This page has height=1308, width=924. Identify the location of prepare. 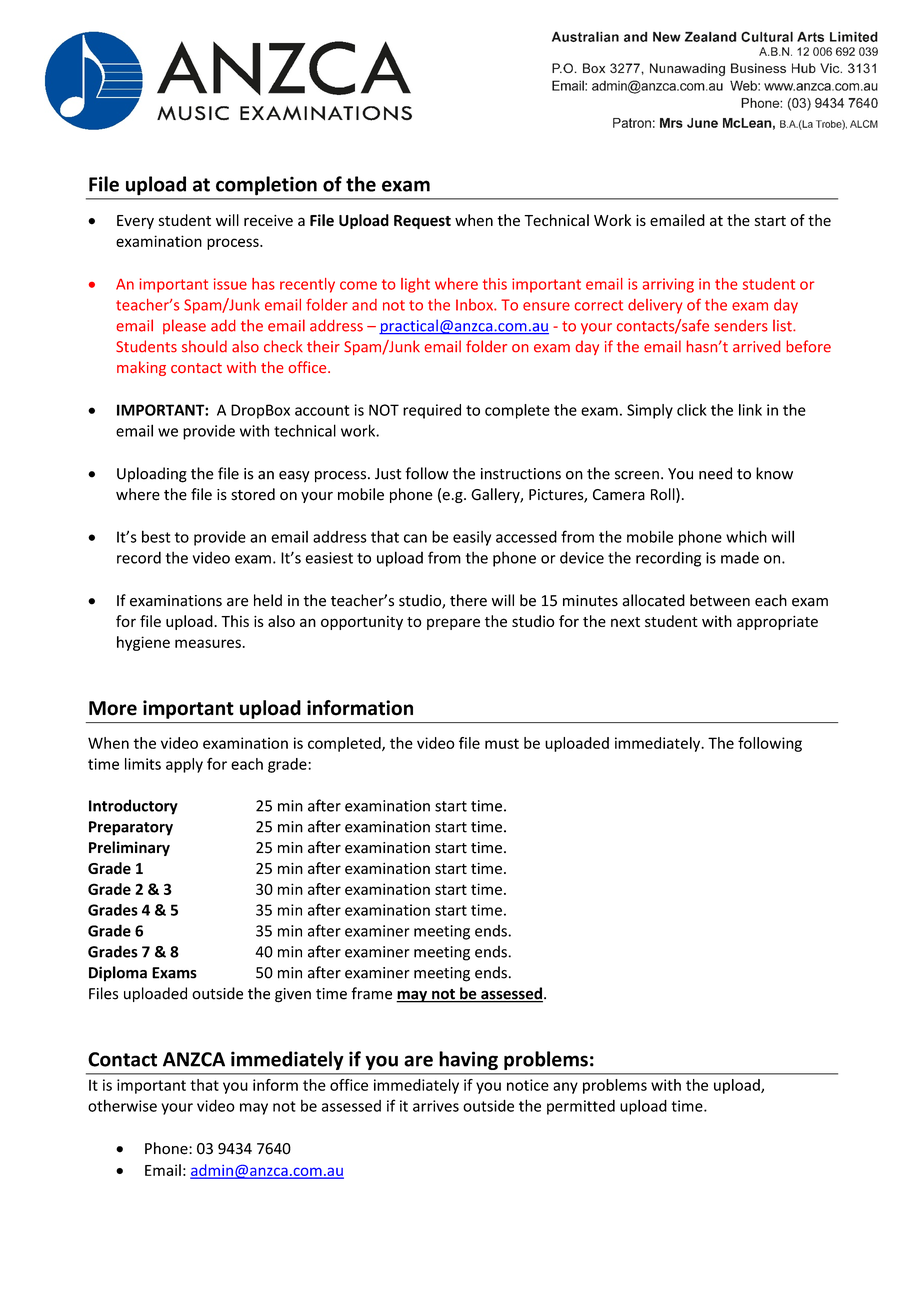
(453, 624).
